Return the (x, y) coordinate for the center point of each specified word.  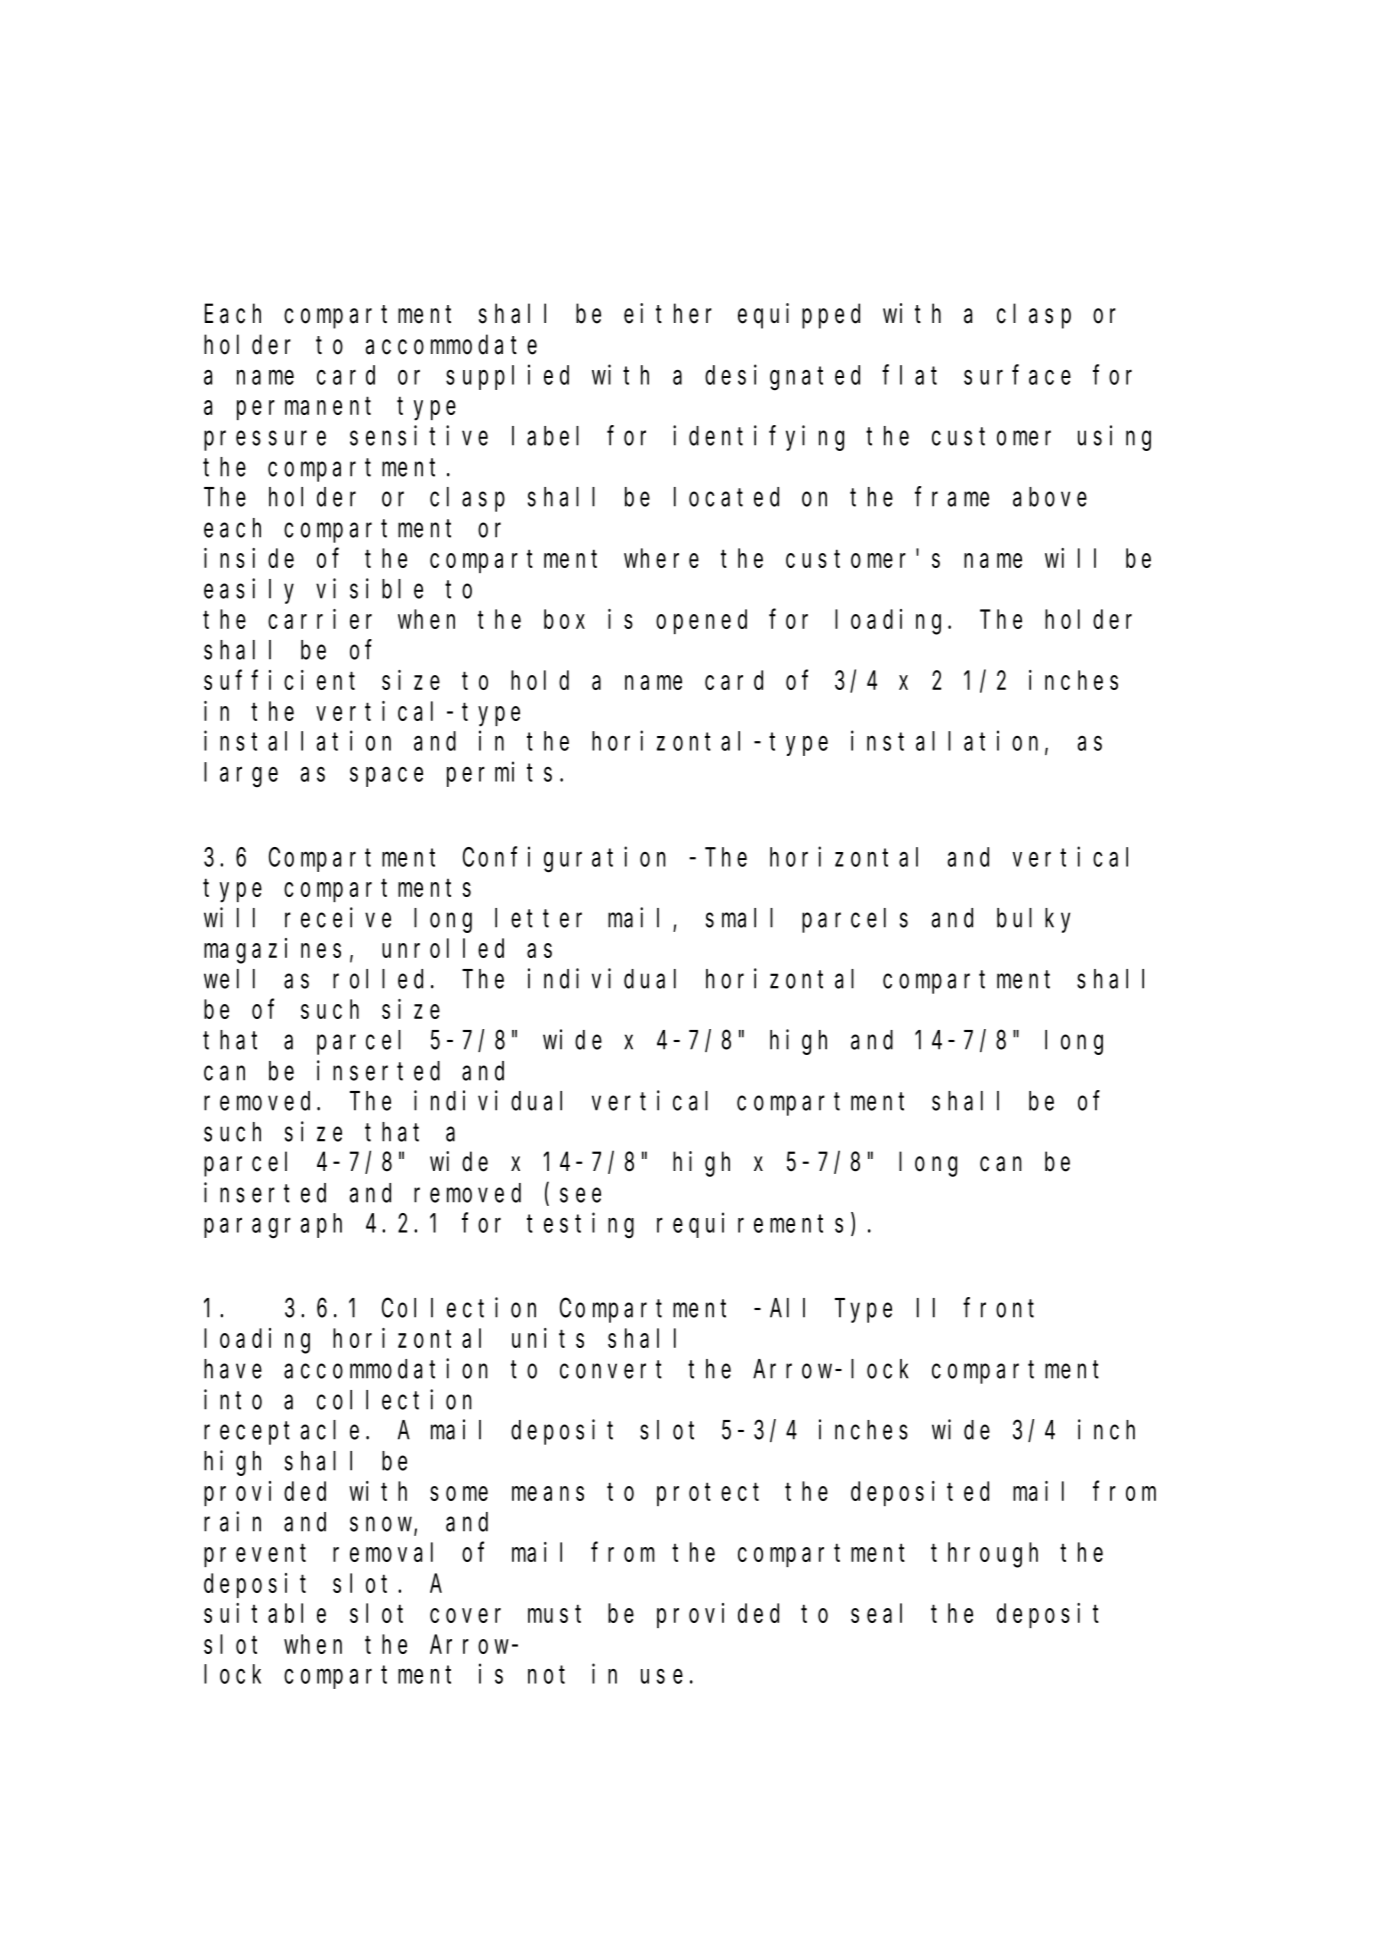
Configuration (564, 860)
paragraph (273, 1226)
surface (1017, 375)
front (999, 1308)
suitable (265, 1613)
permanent (304, 409)
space (386, 777)
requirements (750, 1225)
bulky (1033, 920)
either (668, 313)
